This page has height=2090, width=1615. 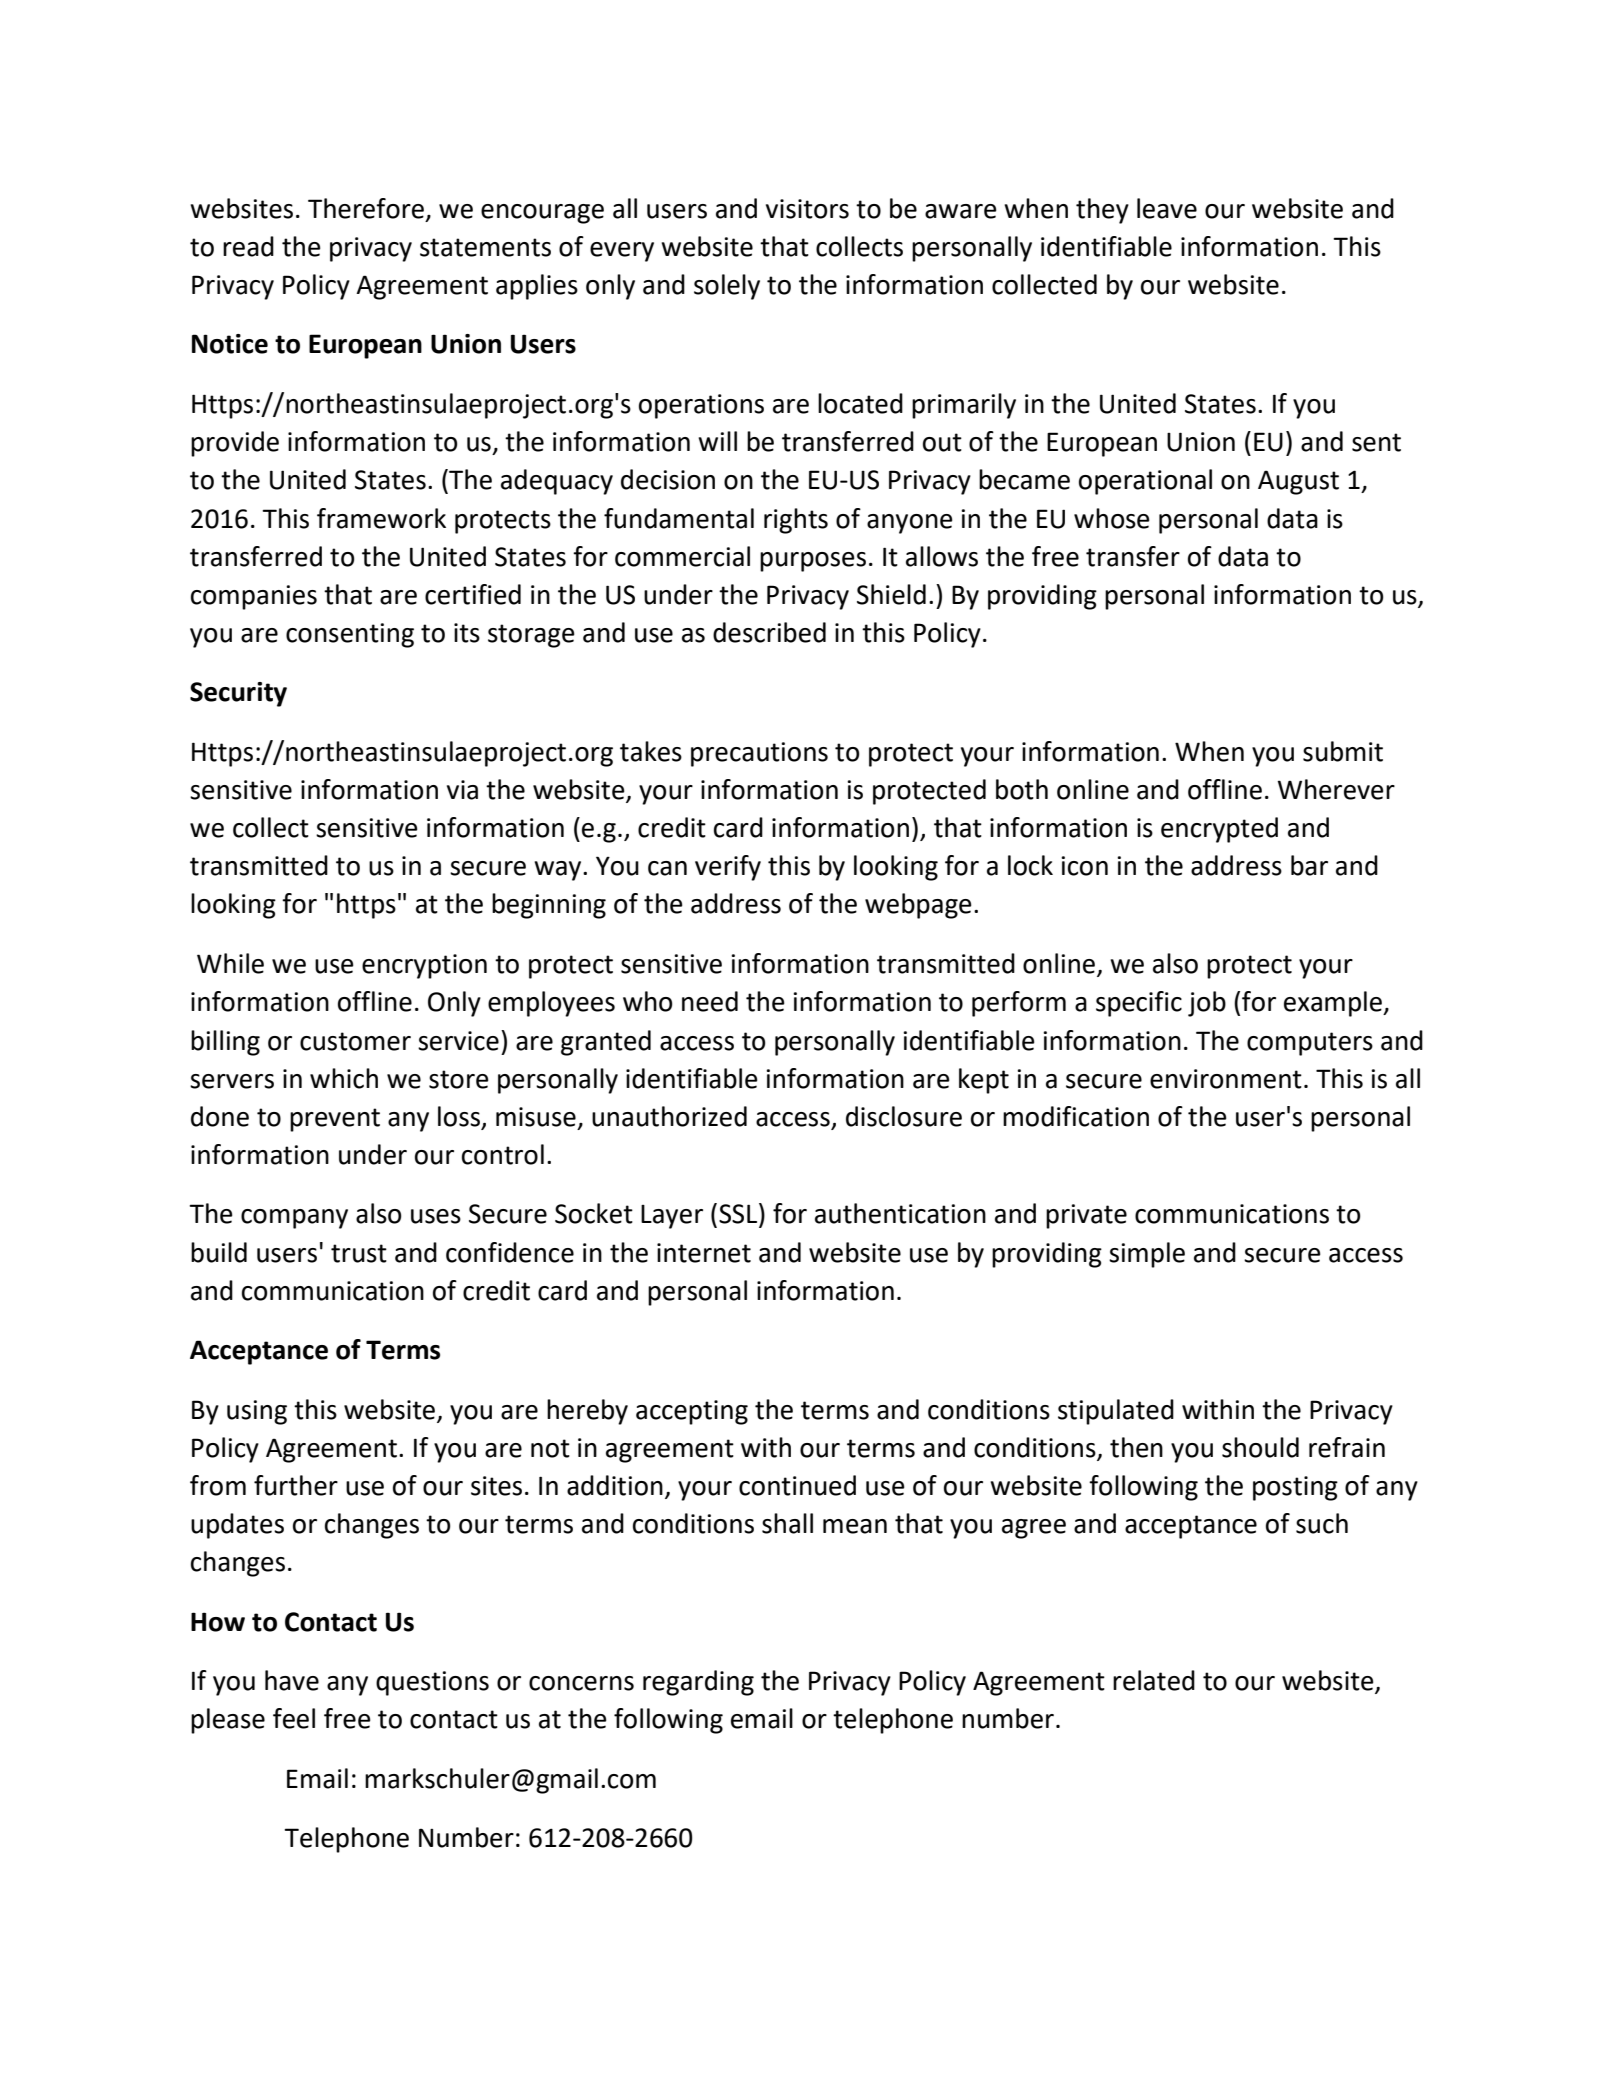 What do you see at coordinates (292, 1680) in the page?
I see `have` at bounding box center [292, 1680].
